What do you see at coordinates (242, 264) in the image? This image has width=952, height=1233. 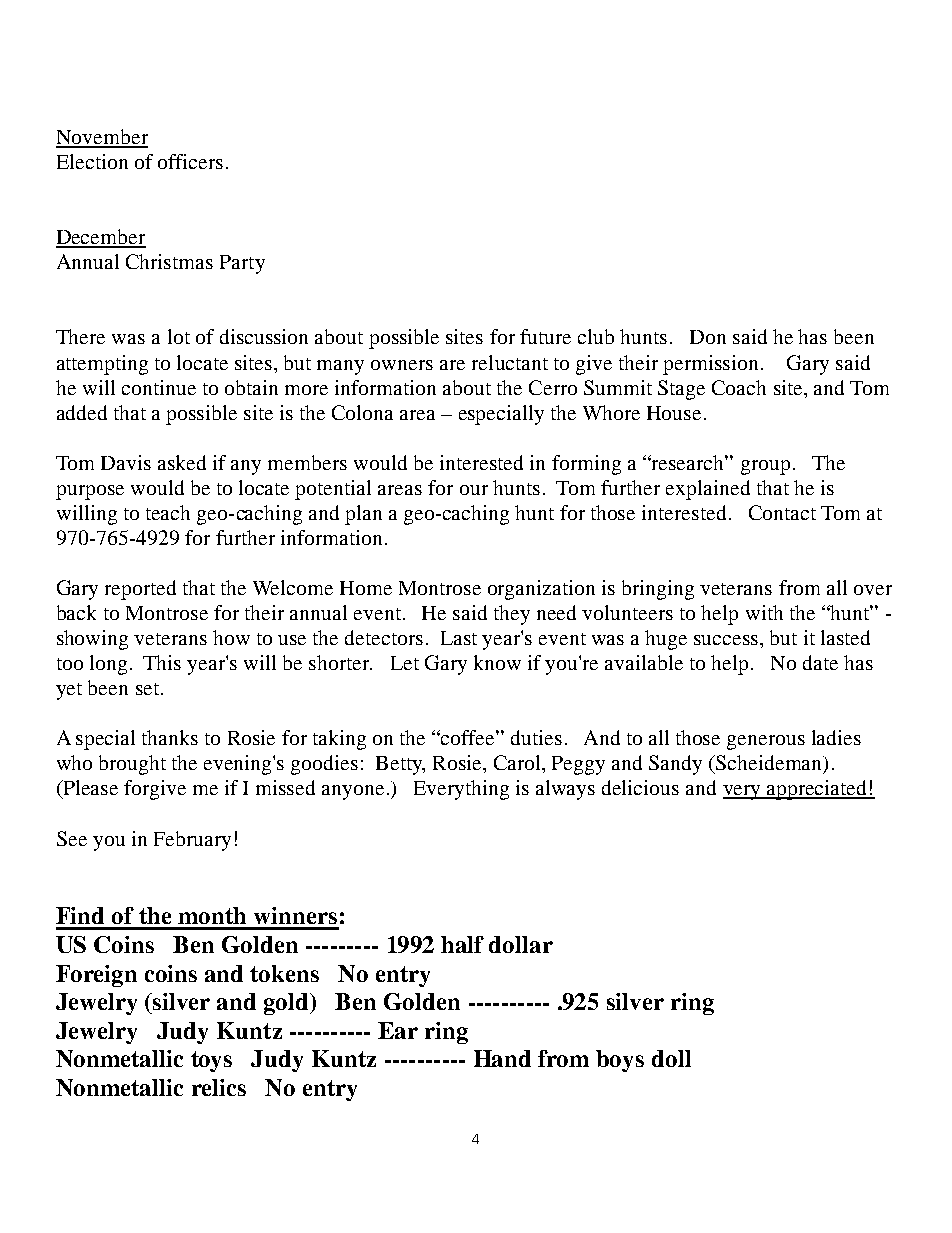 I see `Party` at bounding box center [242, 264].
